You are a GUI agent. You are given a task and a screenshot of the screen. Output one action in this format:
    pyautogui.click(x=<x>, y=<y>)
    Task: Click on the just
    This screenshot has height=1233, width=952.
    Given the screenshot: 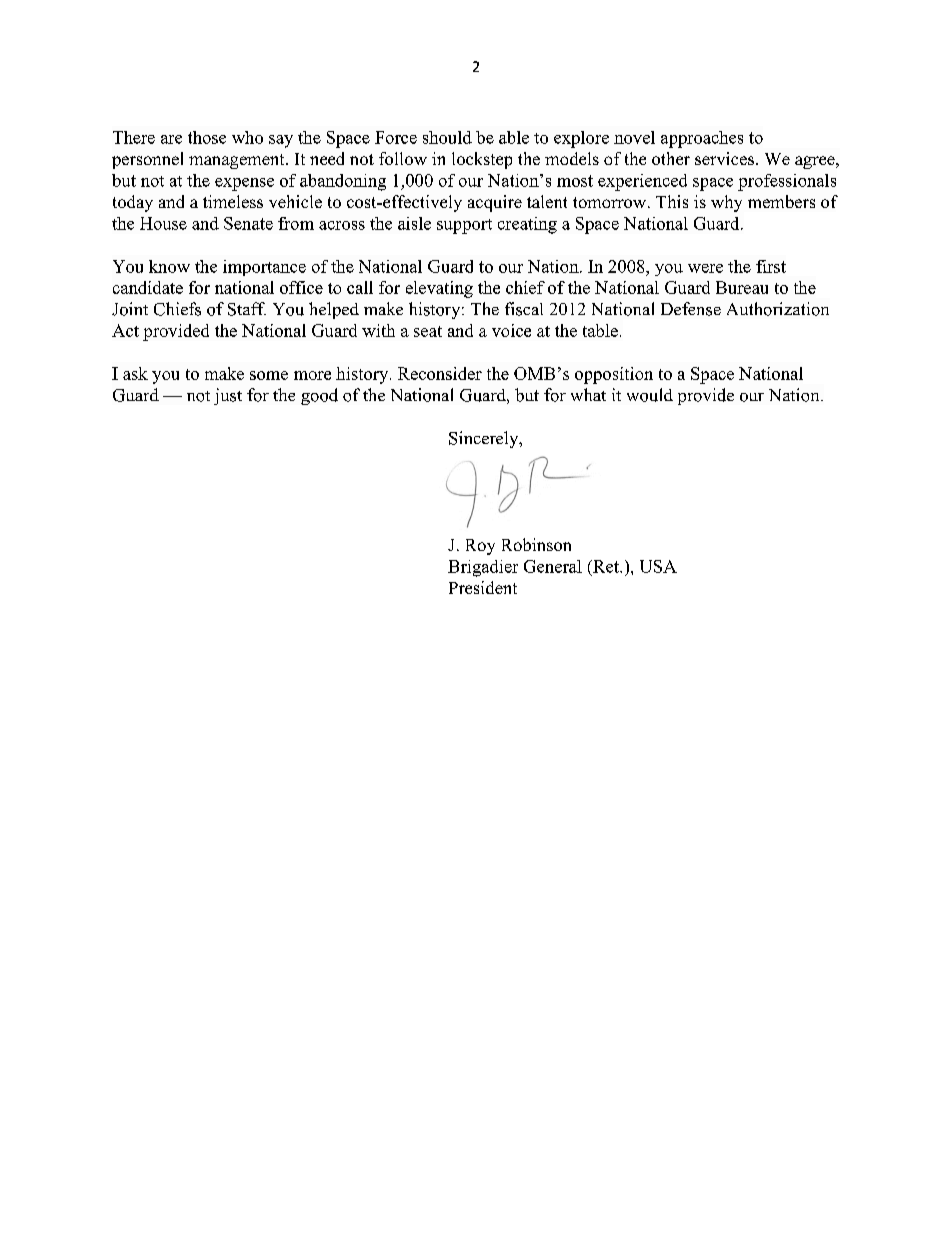 What is the action you would take?
    pyautogui.click(x=228, y=396)
